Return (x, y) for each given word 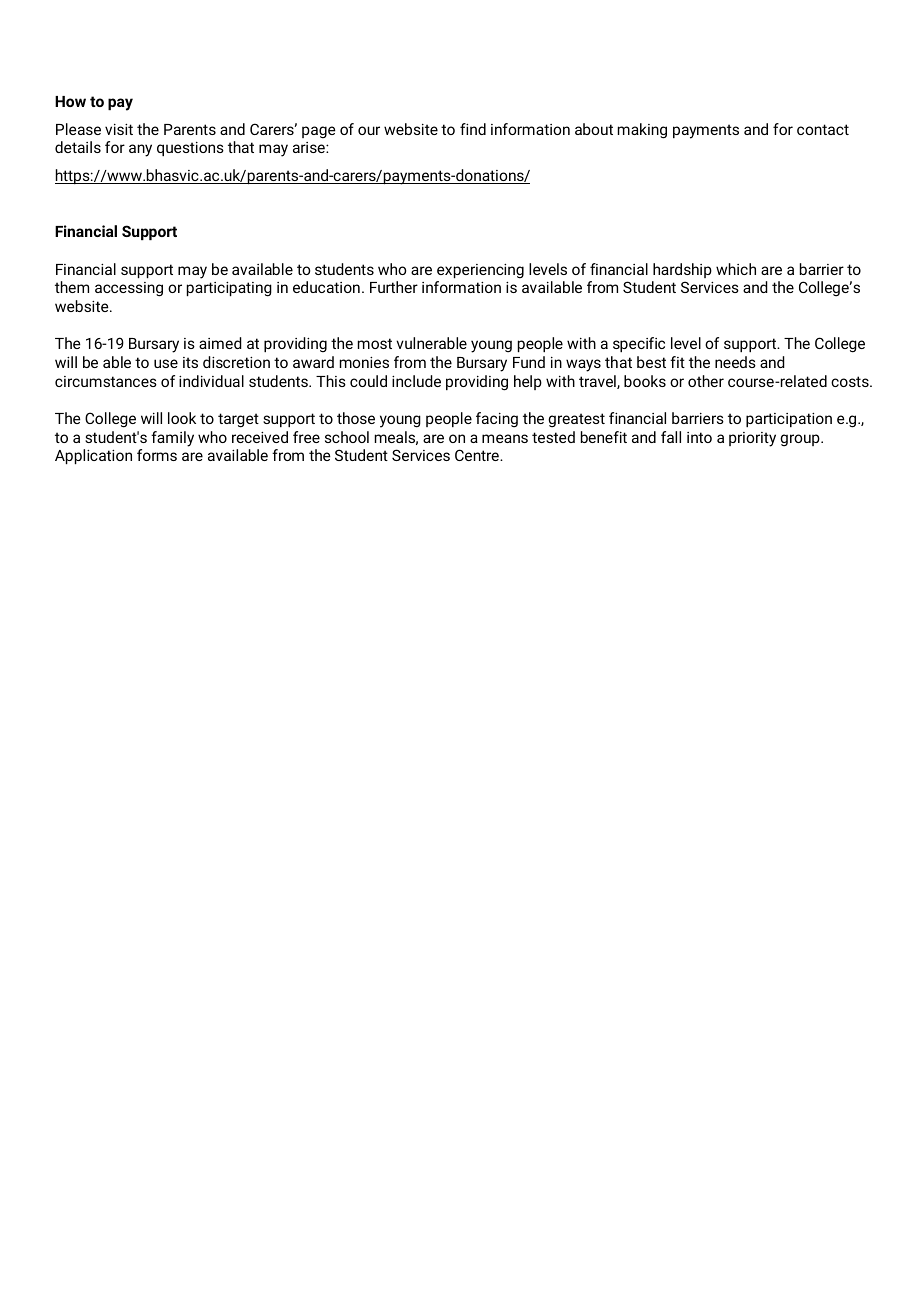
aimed (220, 343)
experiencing (480, 271)
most (375, 343)
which (736, 269)
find (473, 129)
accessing (129, 289)
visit (119, 129)
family (172, 439)
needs (735, 362)
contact (823, 129)
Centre (478, 455)
